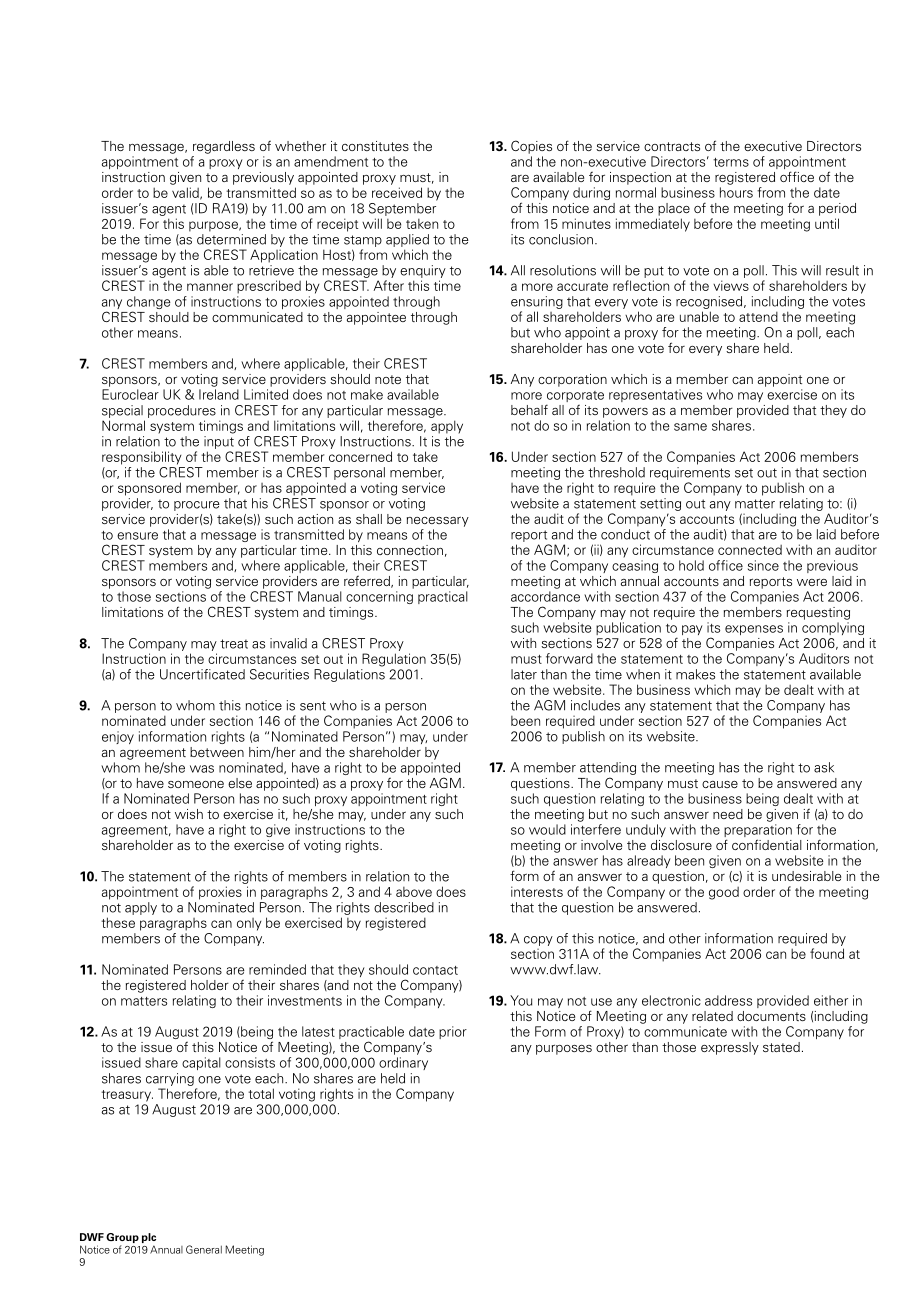 Image resolution: width=924 pixels, height=1308 pixels. What do you see at coordinates (224, 147) in the image?
I see `regardless` at bounding box center [224, 147].
